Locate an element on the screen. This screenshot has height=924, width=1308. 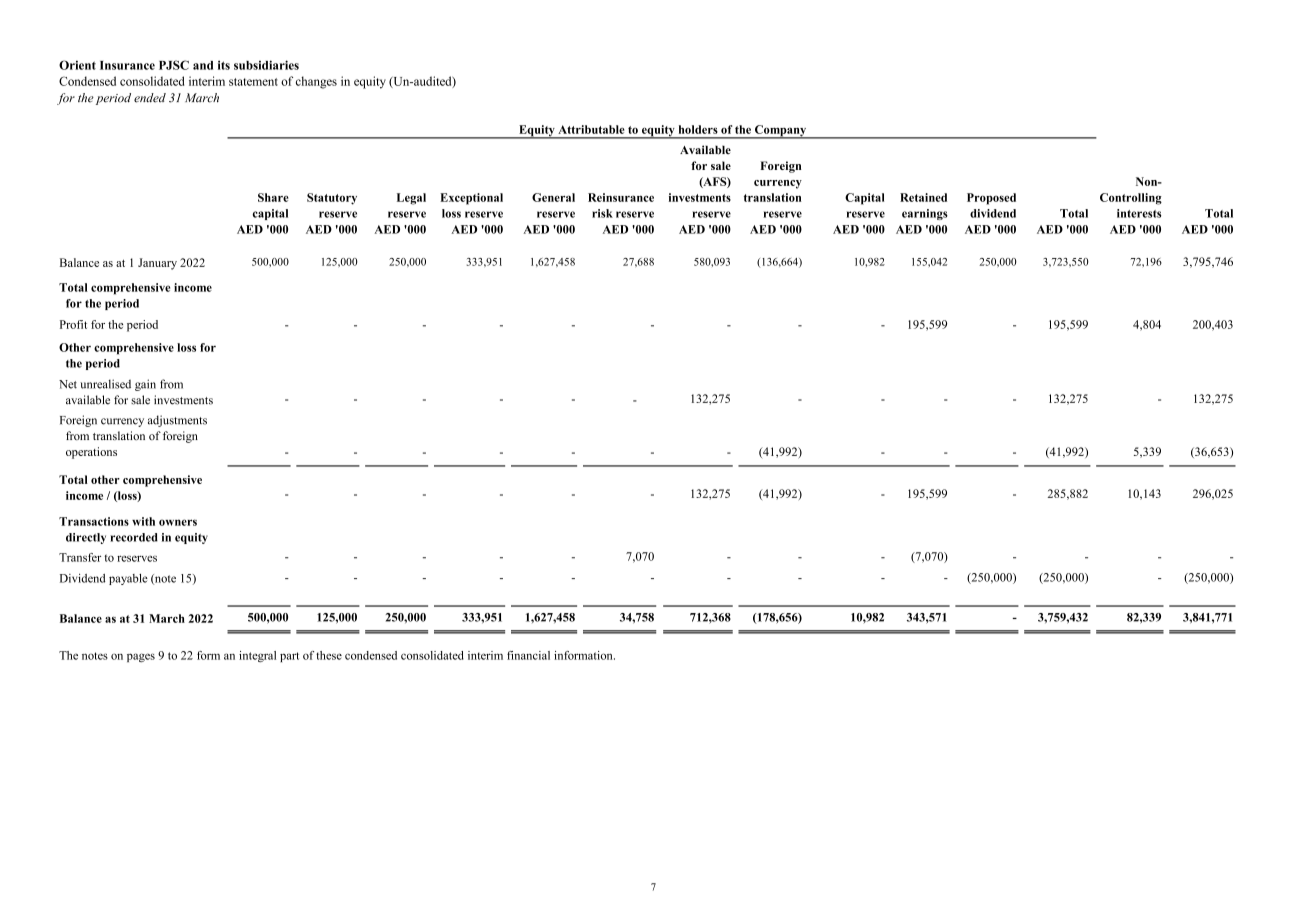
financial is located at coordinates (528, 655).
